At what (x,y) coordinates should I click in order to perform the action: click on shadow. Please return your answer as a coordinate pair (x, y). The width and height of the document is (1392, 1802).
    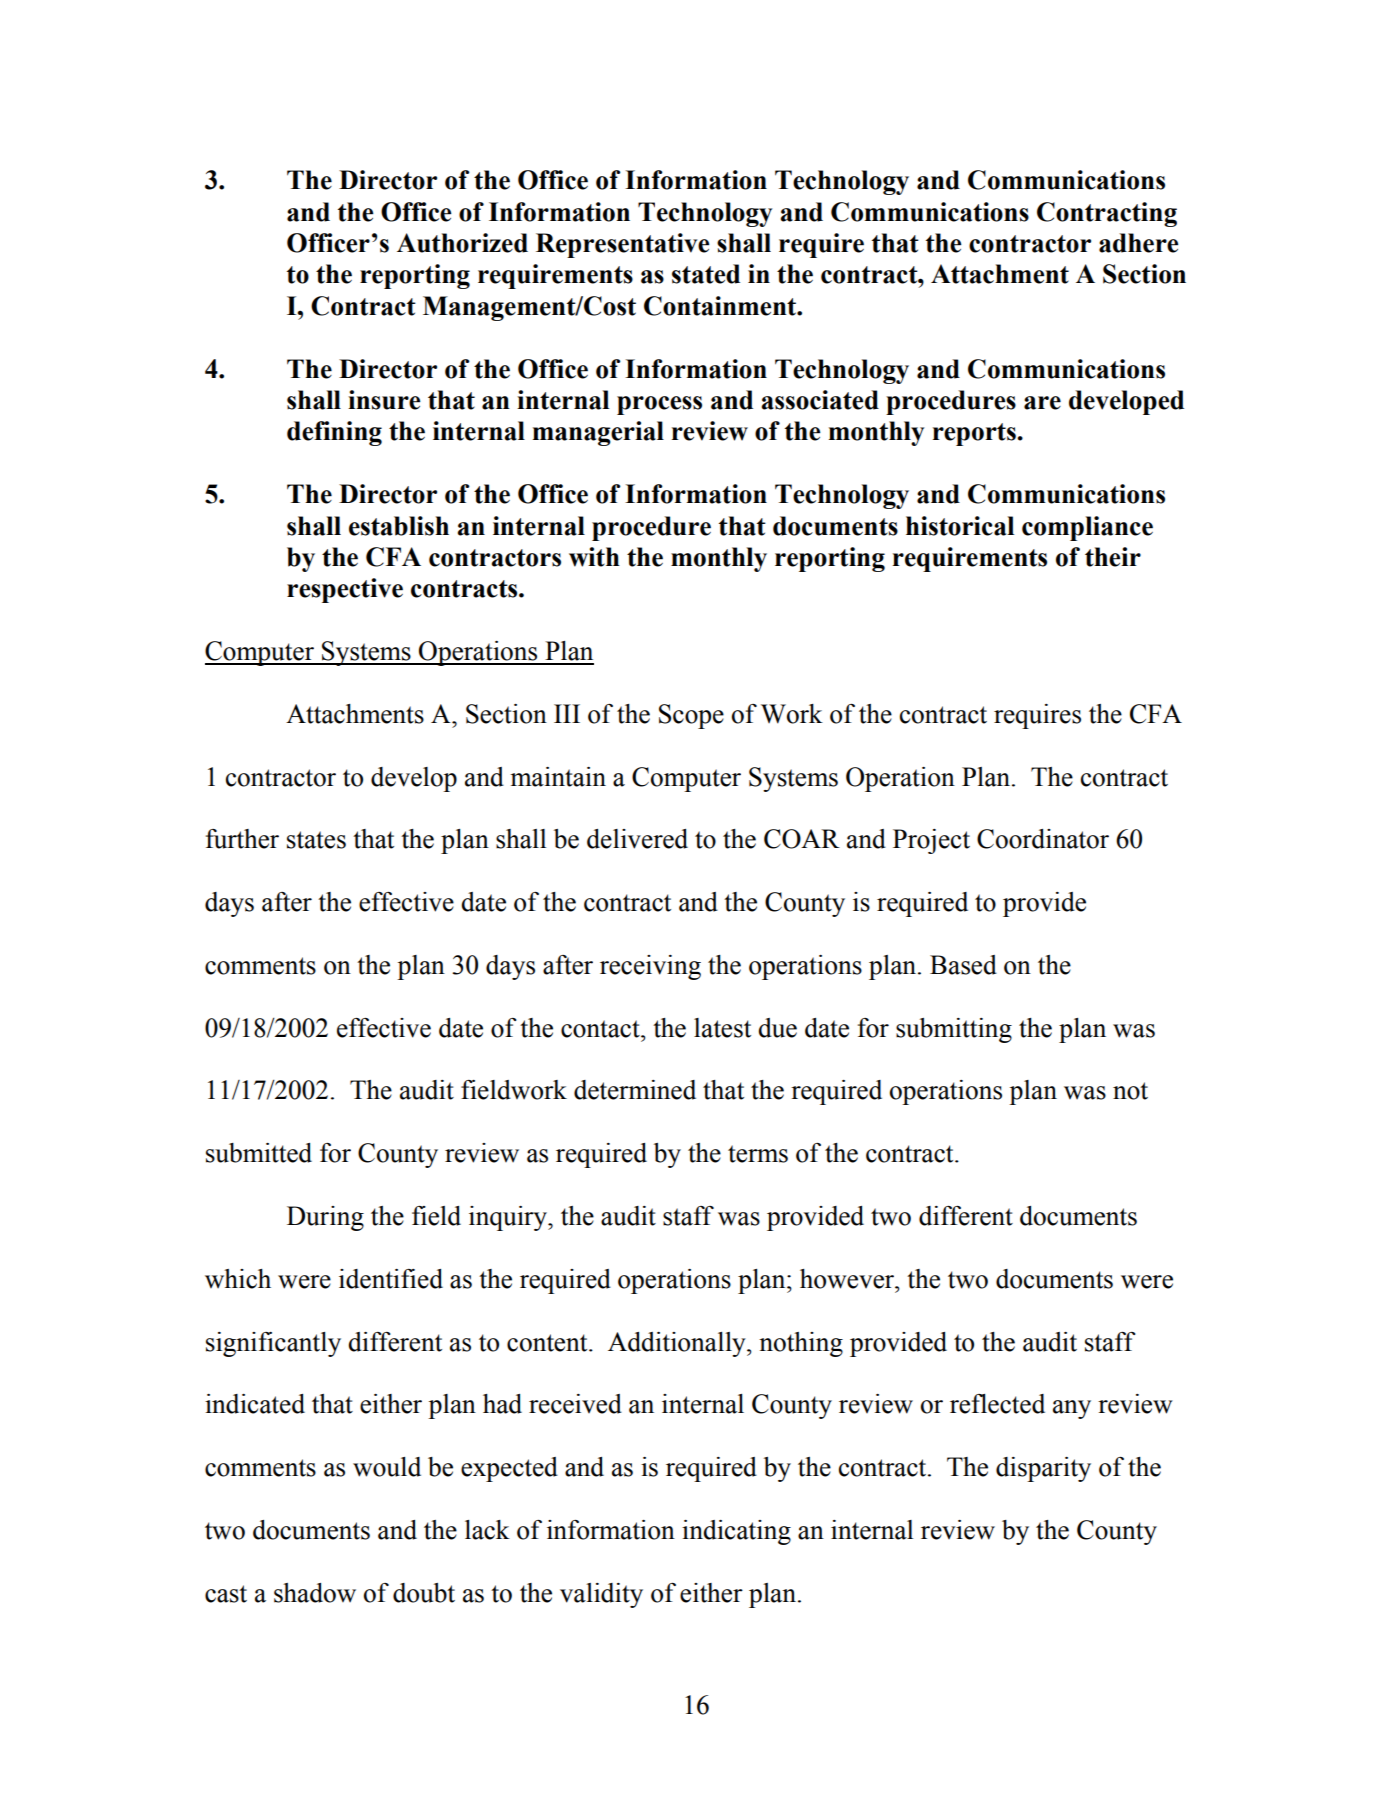
    Looking at the image, I should click on (315, 1593).
